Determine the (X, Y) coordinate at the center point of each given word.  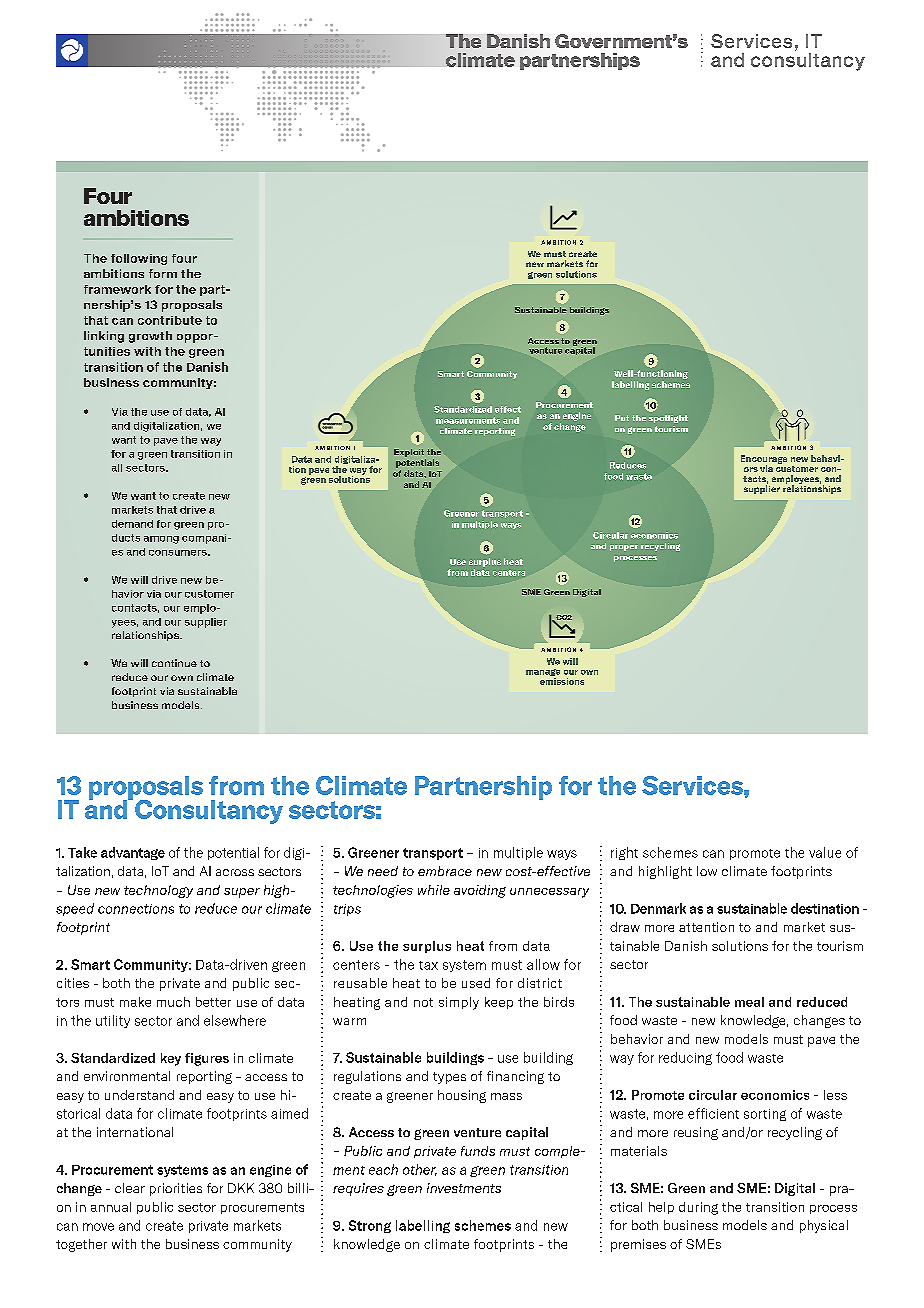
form (163, 273)
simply (459, 1003)
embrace (445, 871)
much (173, 1002)
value (825, 852)
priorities (176, 1189)
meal (749, 1002)
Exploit (409, 453)
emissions (562, 681)
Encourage (764, 460)
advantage (133, 853)
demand (132, 524)
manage (543, 674)
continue (174, 663)
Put (622, 418)
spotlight (668, 419)
